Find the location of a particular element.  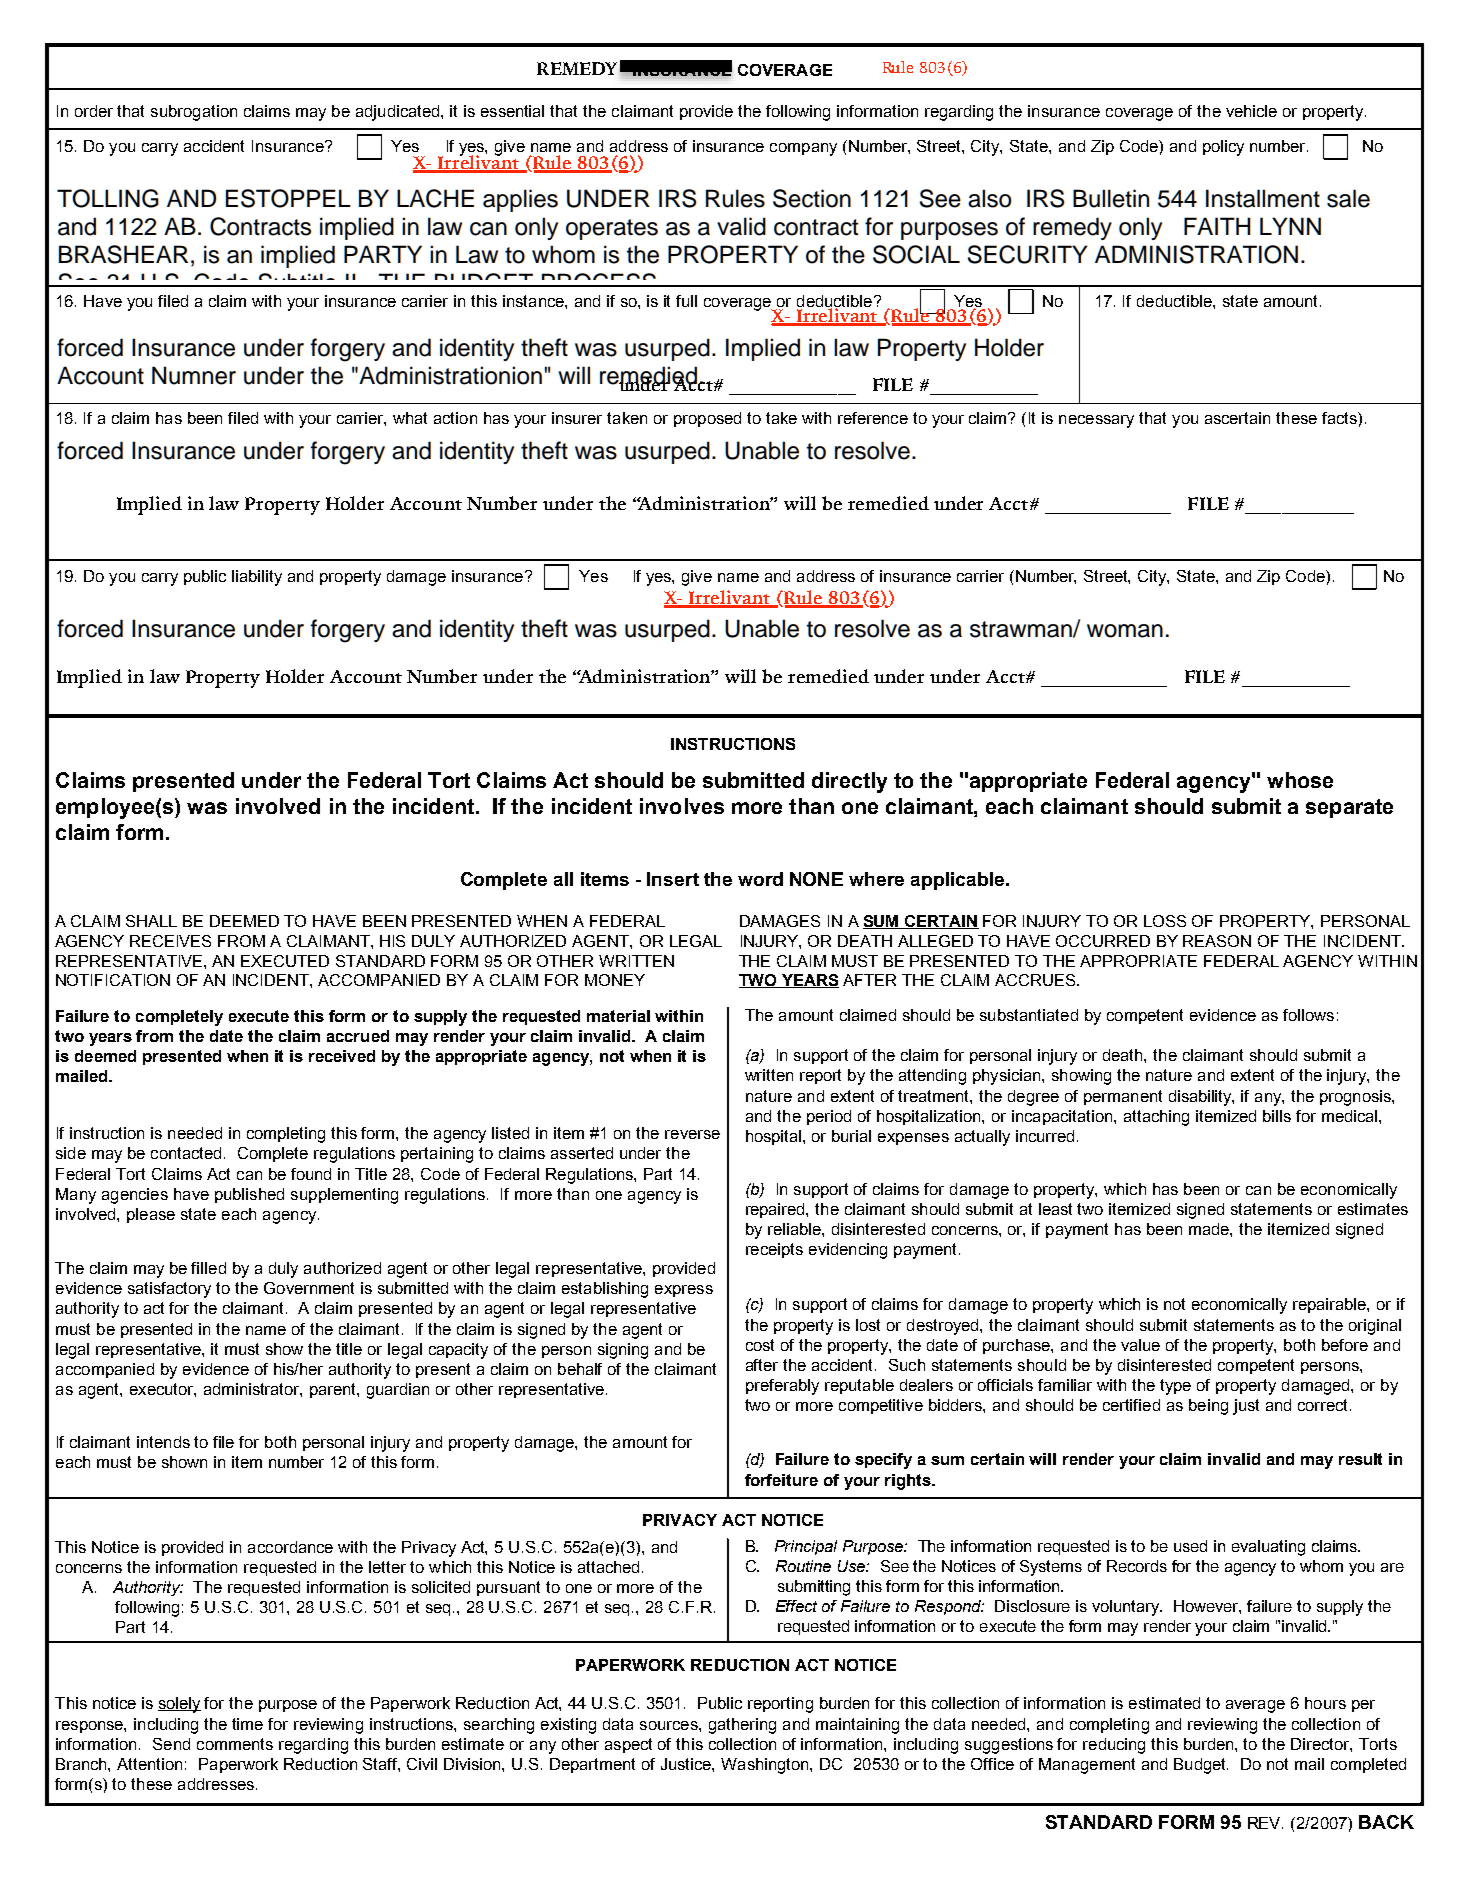

subrogation is located at coordinates (194, 113).
